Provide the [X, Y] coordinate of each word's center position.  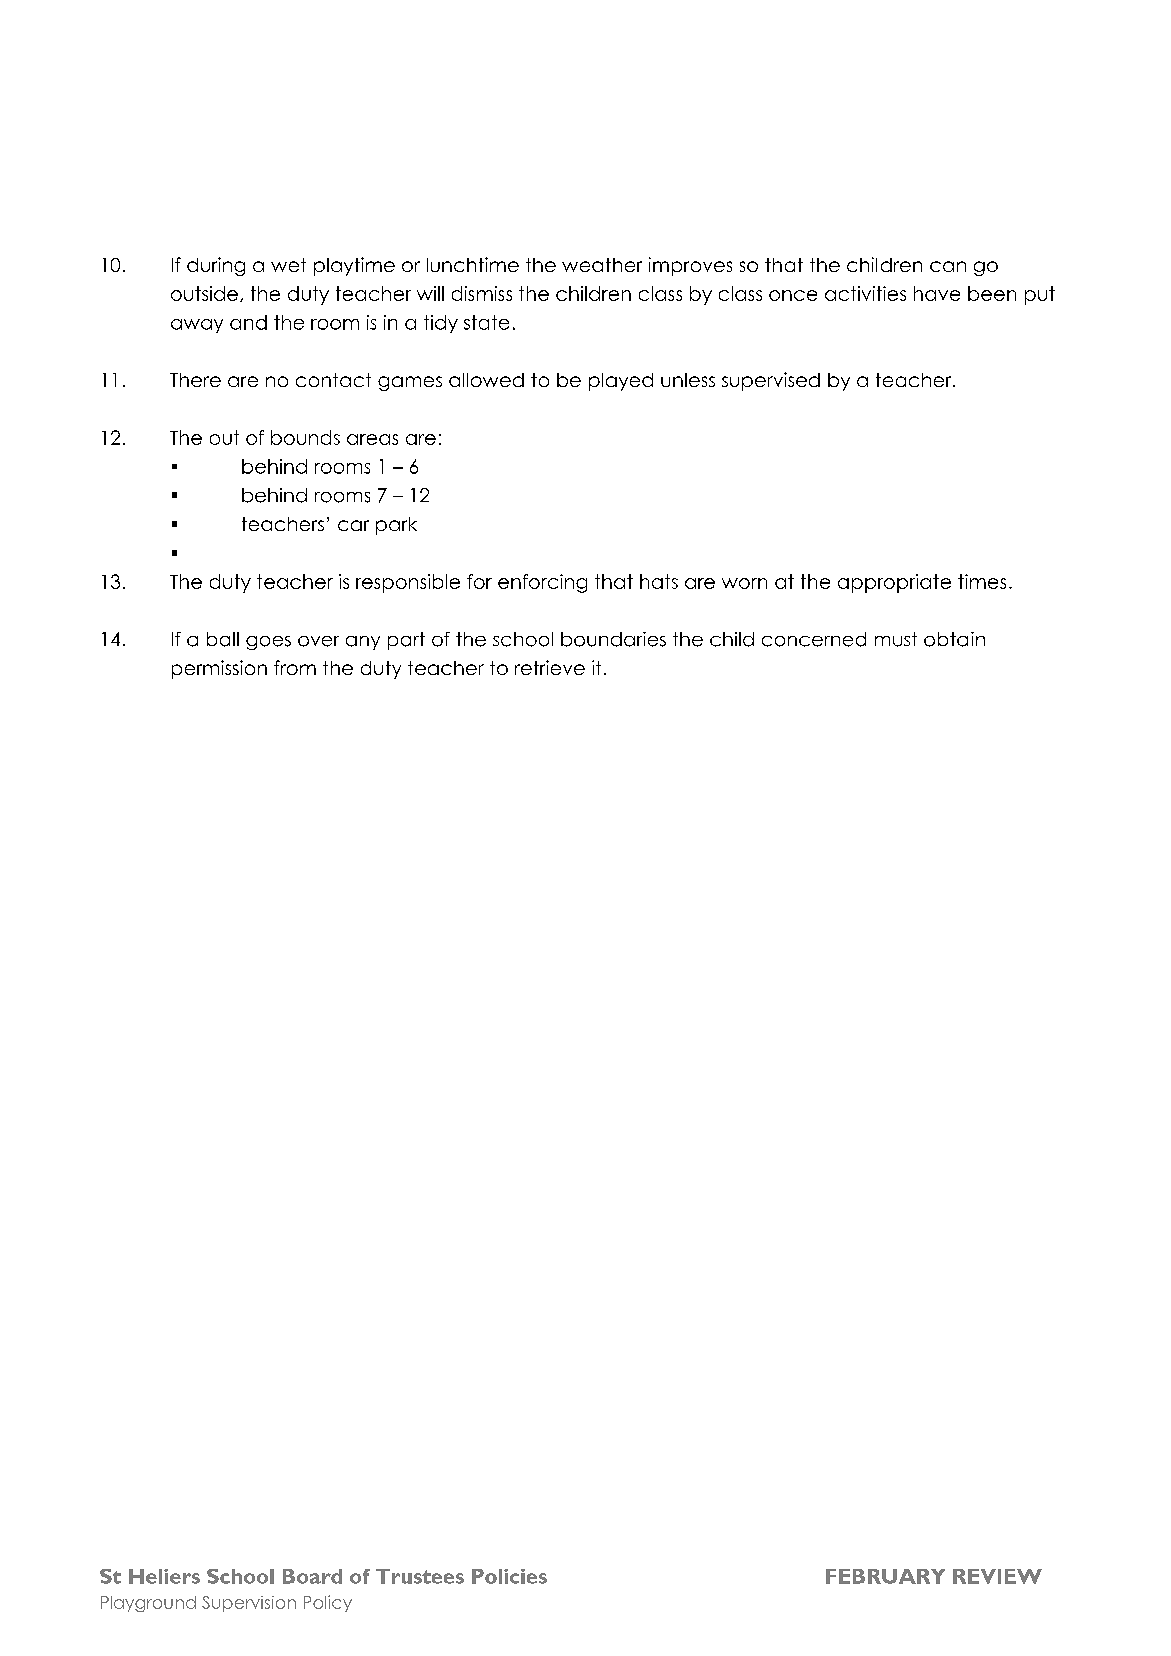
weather [602, 265]
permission [219, 669]
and [248, 322]
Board [312, 1576]
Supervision [249, 1604]
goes [268, 643]
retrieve [550, 667]
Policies [509, 1576]
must [896, 639]
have [937, 293]
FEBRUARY [885, 1576]
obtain [954, 639]
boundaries [613, 639]
